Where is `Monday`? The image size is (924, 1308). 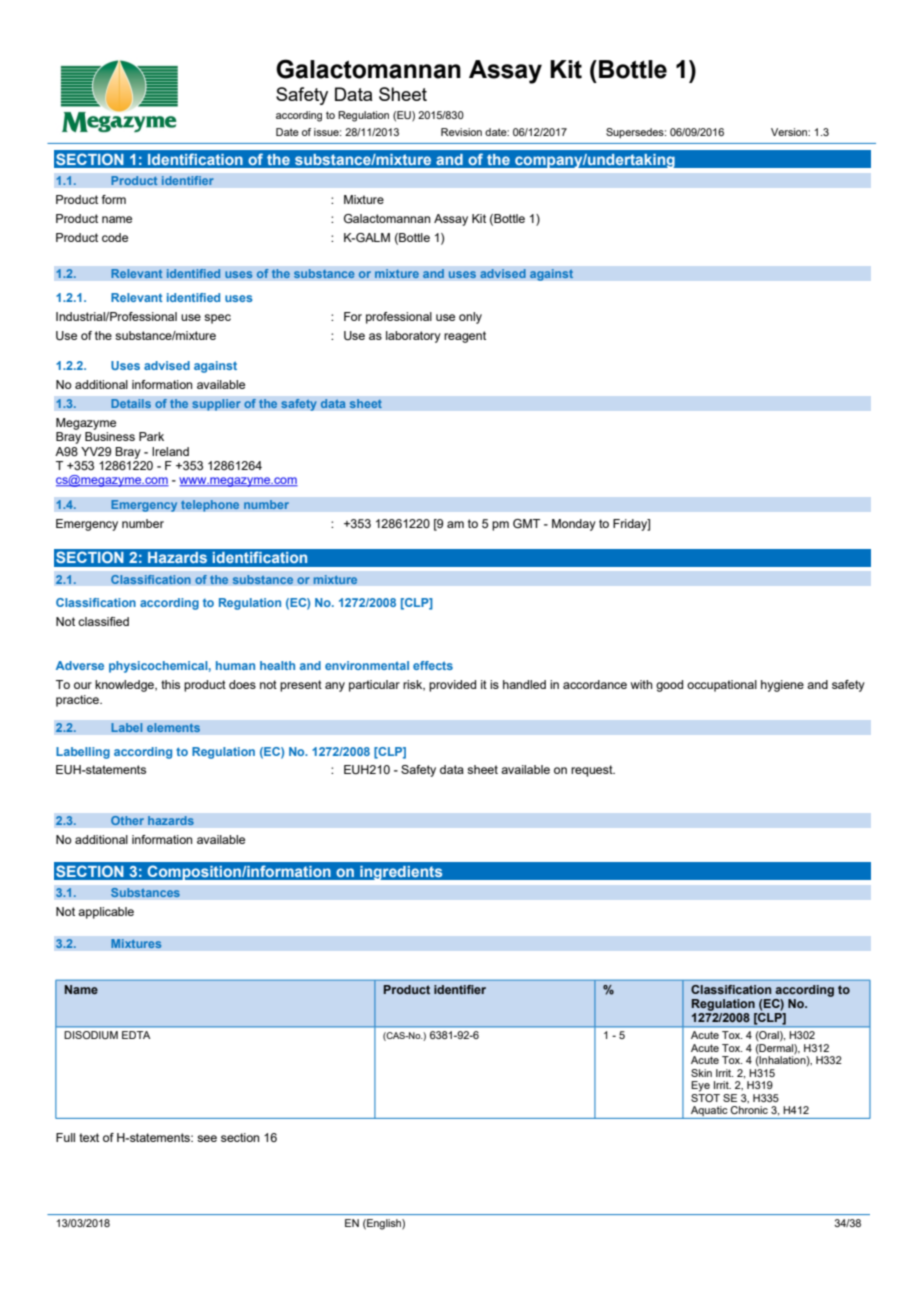 Monday is located at coordinates (574, 525).
